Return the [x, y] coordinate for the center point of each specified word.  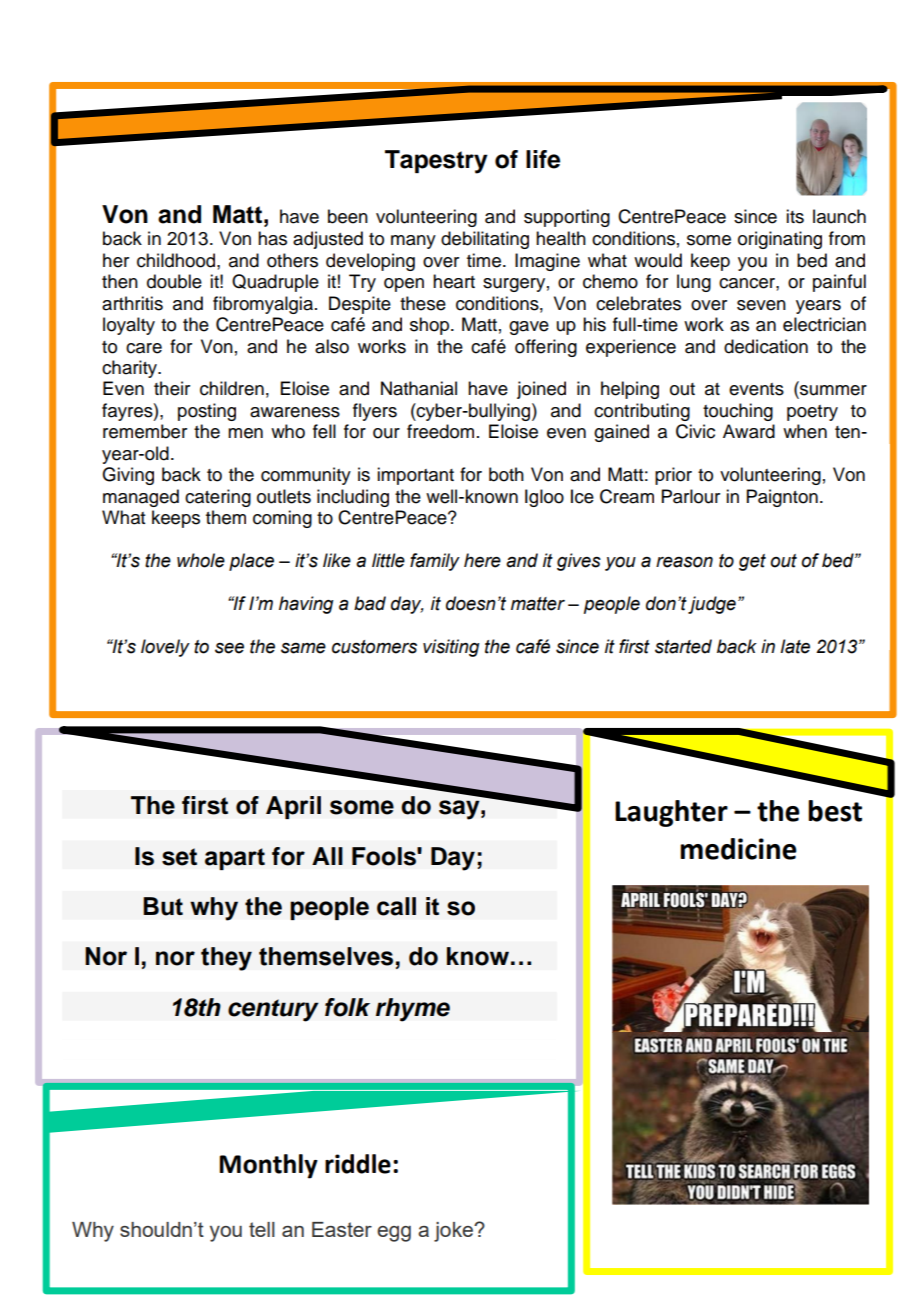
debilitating [485, 240]
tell [262, 1229]
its [795, 216]
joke [455, 1232]
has [272, 238]
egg [394, 1234]
